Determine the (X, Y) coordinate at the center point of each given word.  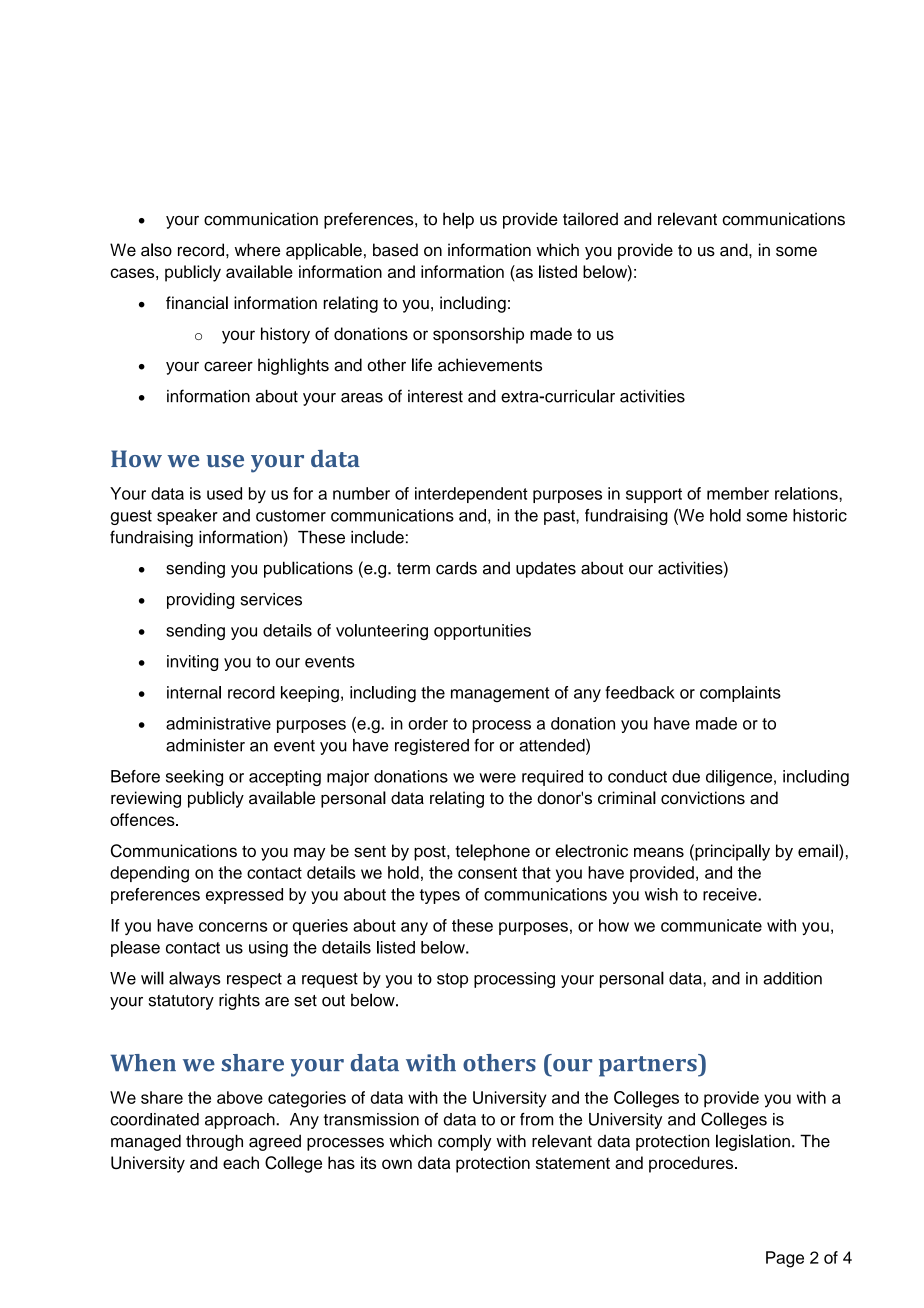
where (257, 250)
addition (792, 978)
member (738, 493)
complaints (740, 694)
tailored (590, 219)
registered (432, 747)
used (224, 493)
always (195, 979)
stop (452, 980)
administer (205, 745)
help (458, 220)
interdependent (471, 495)
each (241, 1162)
